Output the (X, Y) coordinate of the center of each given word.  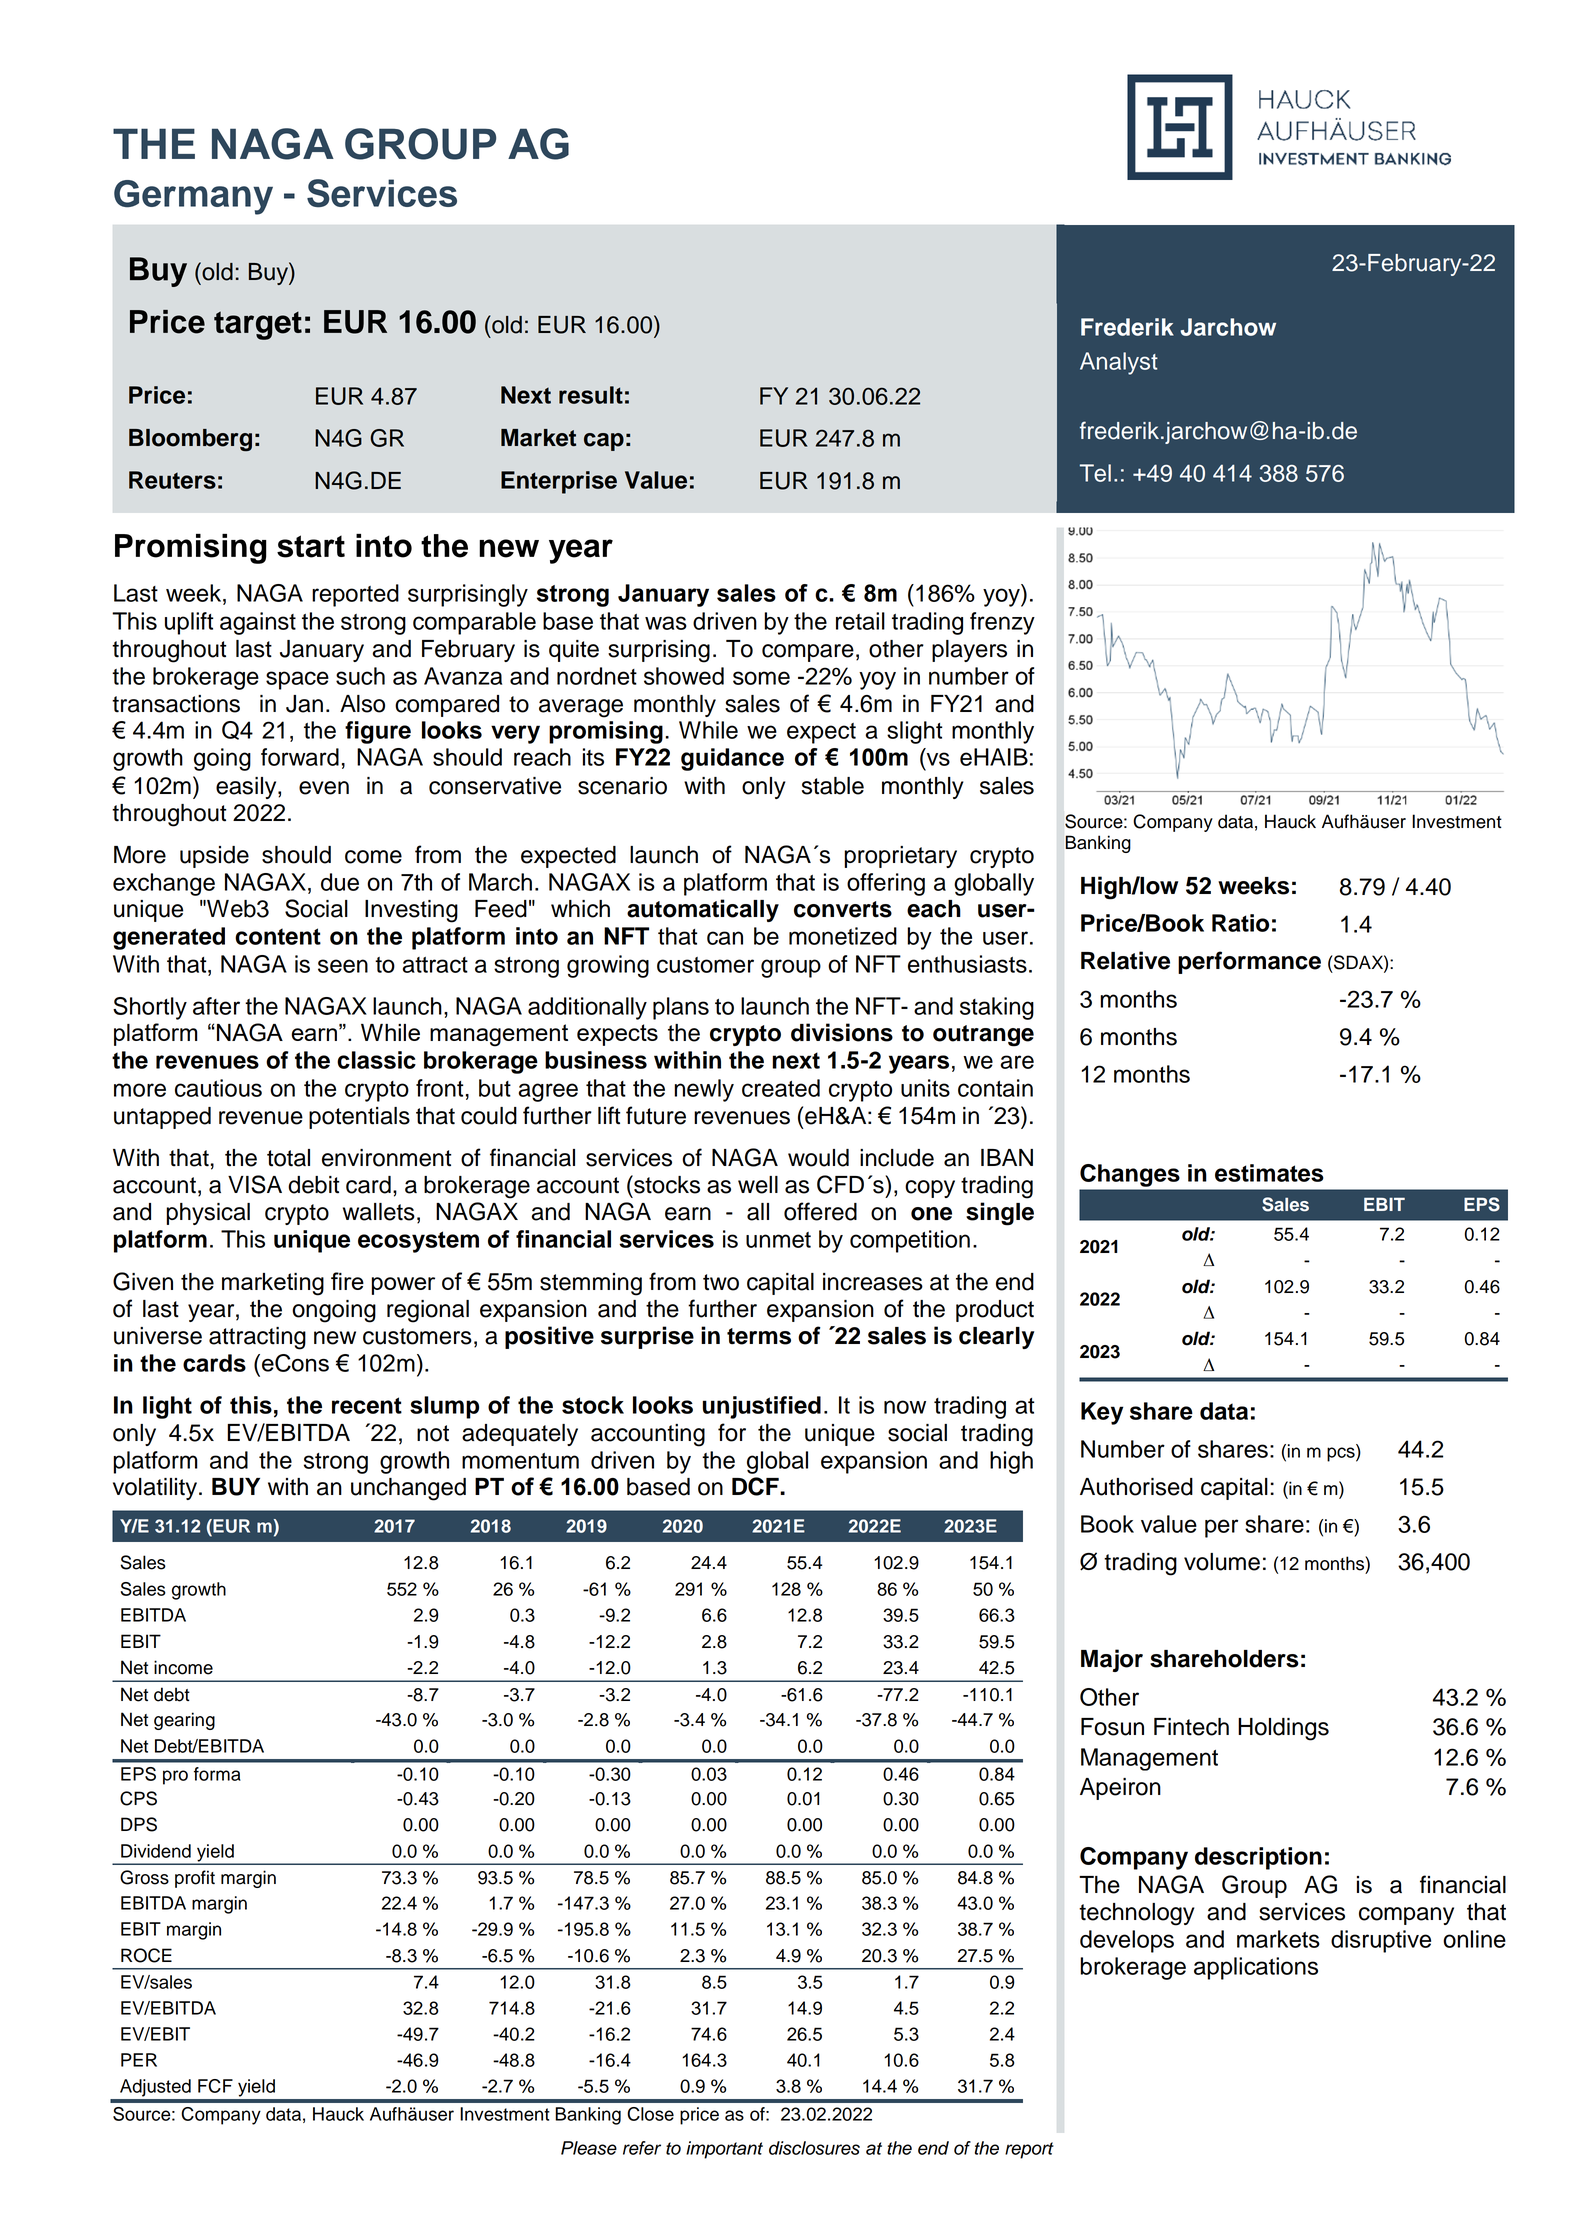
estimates (1269, 1173)
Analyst (1119, 363)
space (297, 680)
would (818, 1158)
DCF (756, 1486)
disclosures (814, 2148)
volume (1222, 1562)
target (258, 325)
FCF (215, 2086)
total (288, 1158)
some (761, 678)
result (591, 395)
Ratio (1240, 923)
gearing (184, 1721)
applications (1256, 1968)
